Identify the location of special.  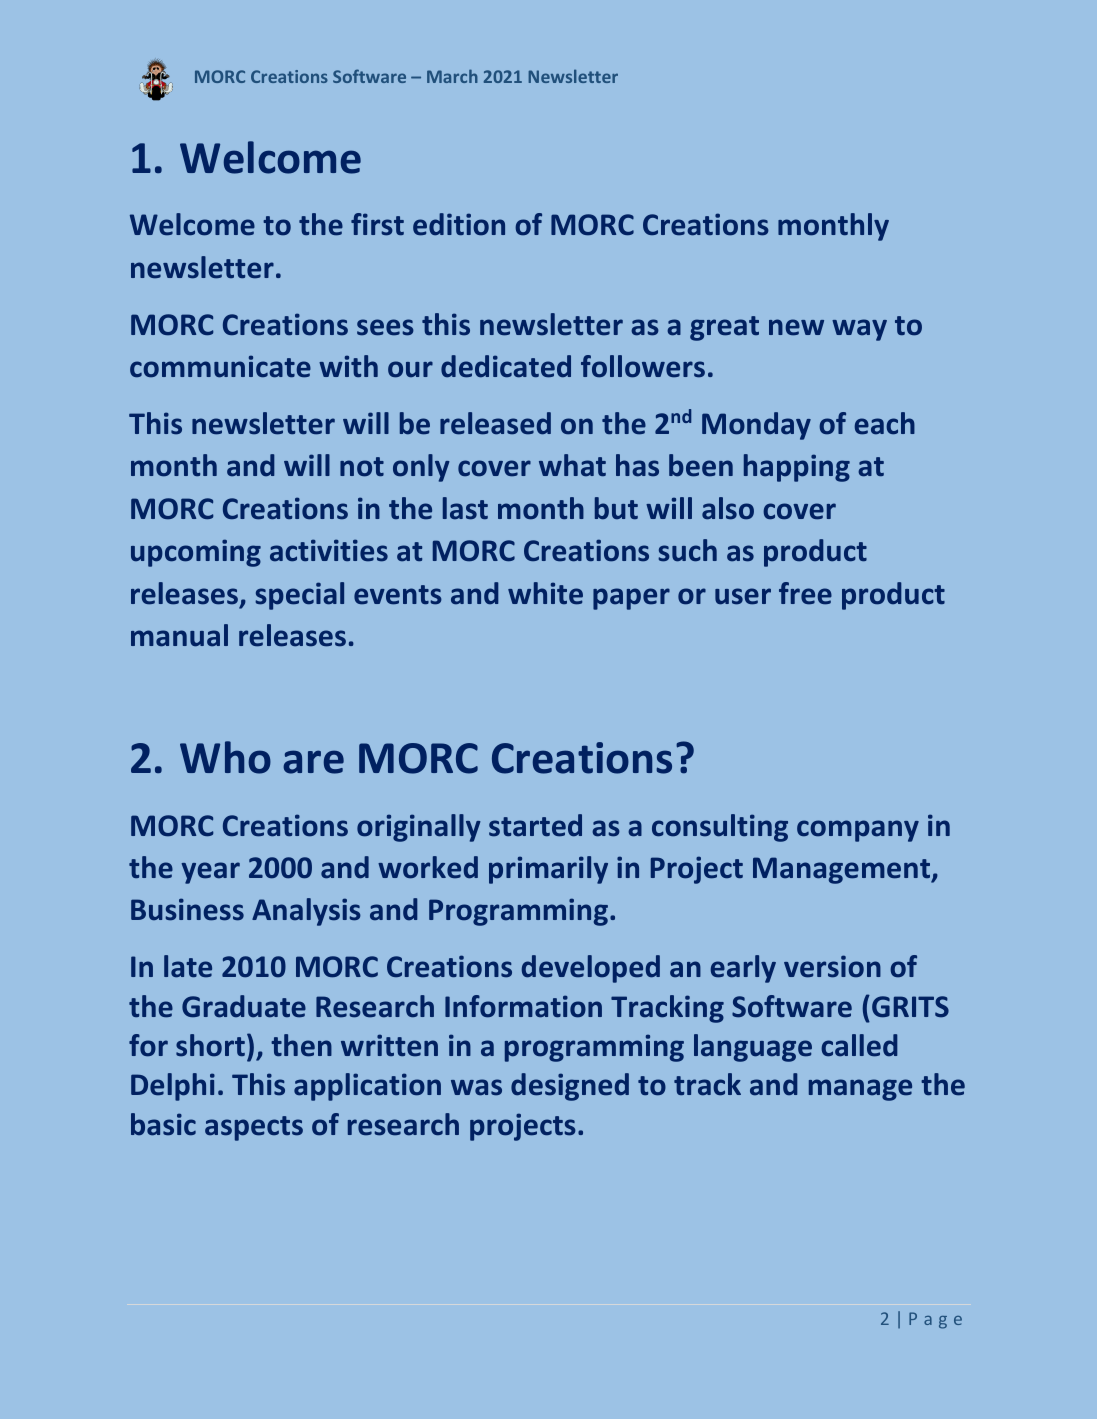
(299, 596).
